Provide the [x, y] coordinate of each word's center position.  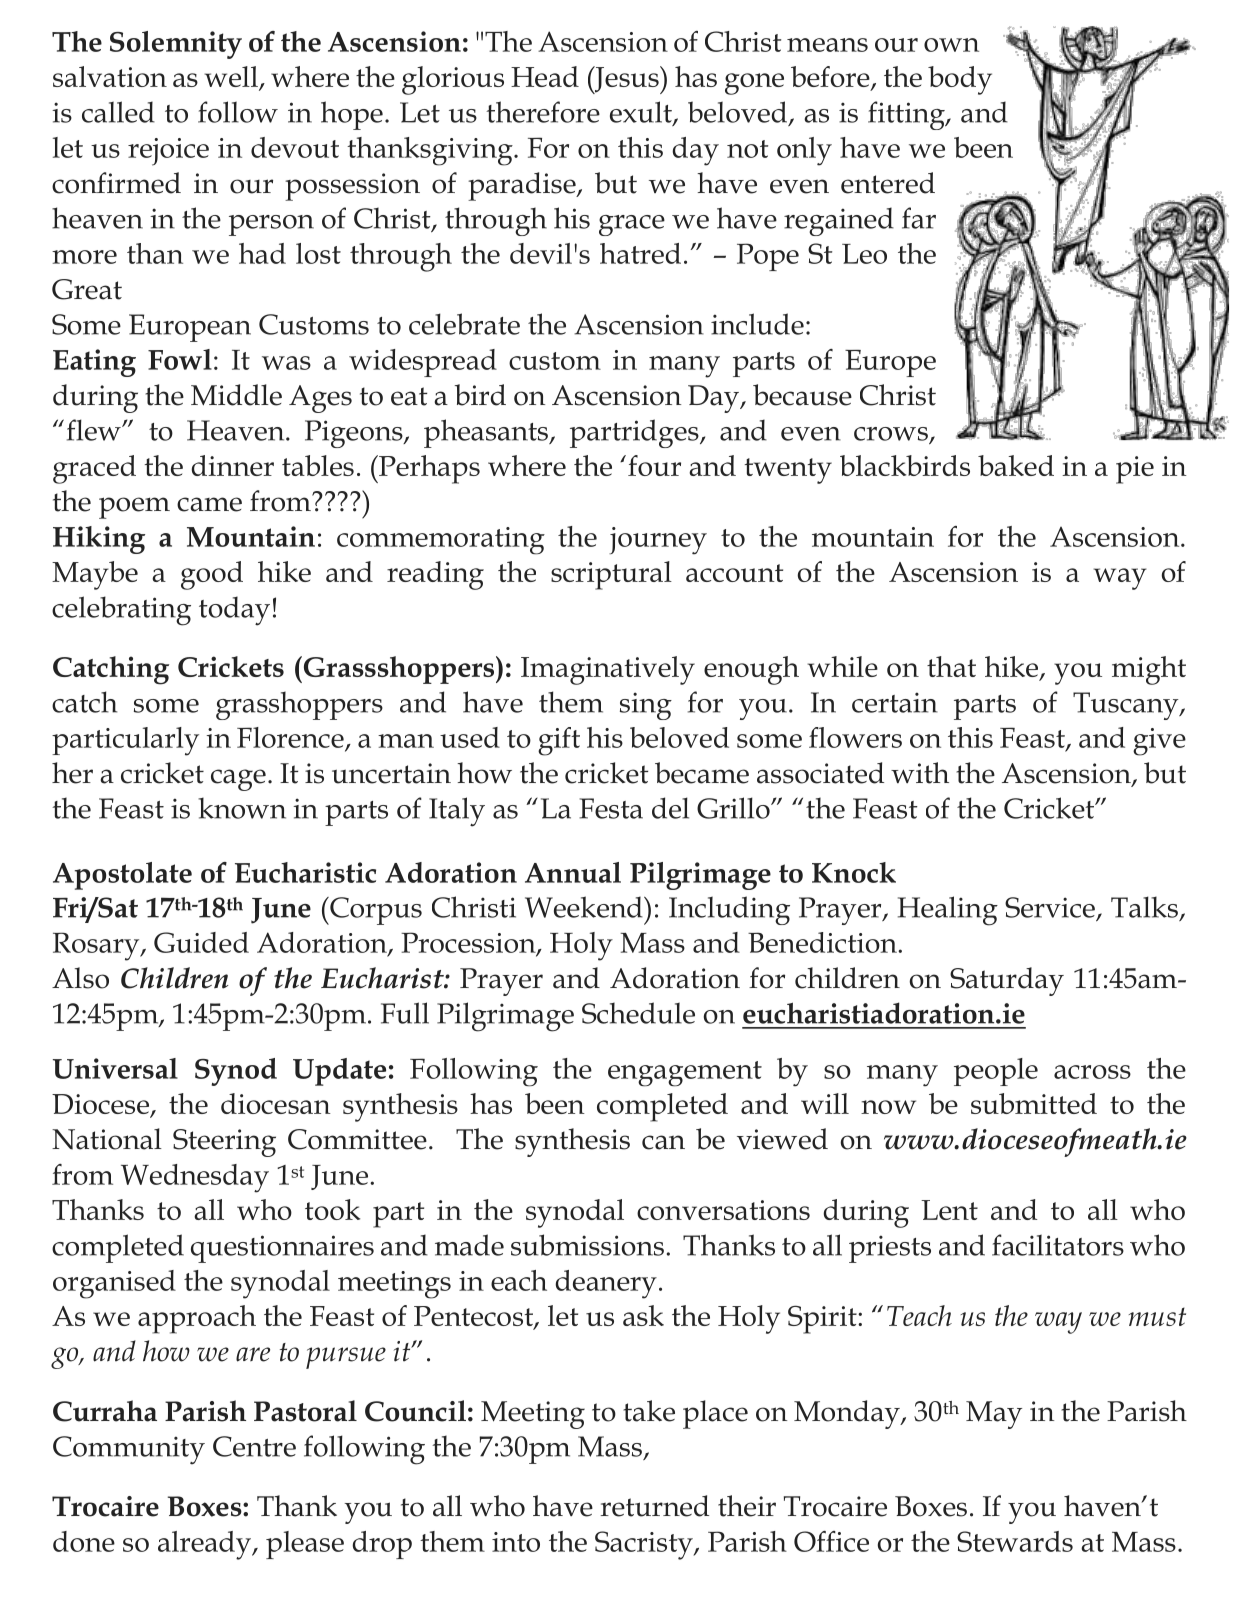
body [960, 80]
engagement [685, 1074]
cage [238, 780]
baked [1016, 465]
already [206, 1545]
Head [545, 76]
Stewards [1015, 1541]
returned [655, 1506]
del [670, 808]
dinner [232, 465]
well [232, 78]
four [654, 465]
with [920, 773]
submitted [1034, 1103]
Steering [224, 1143]
